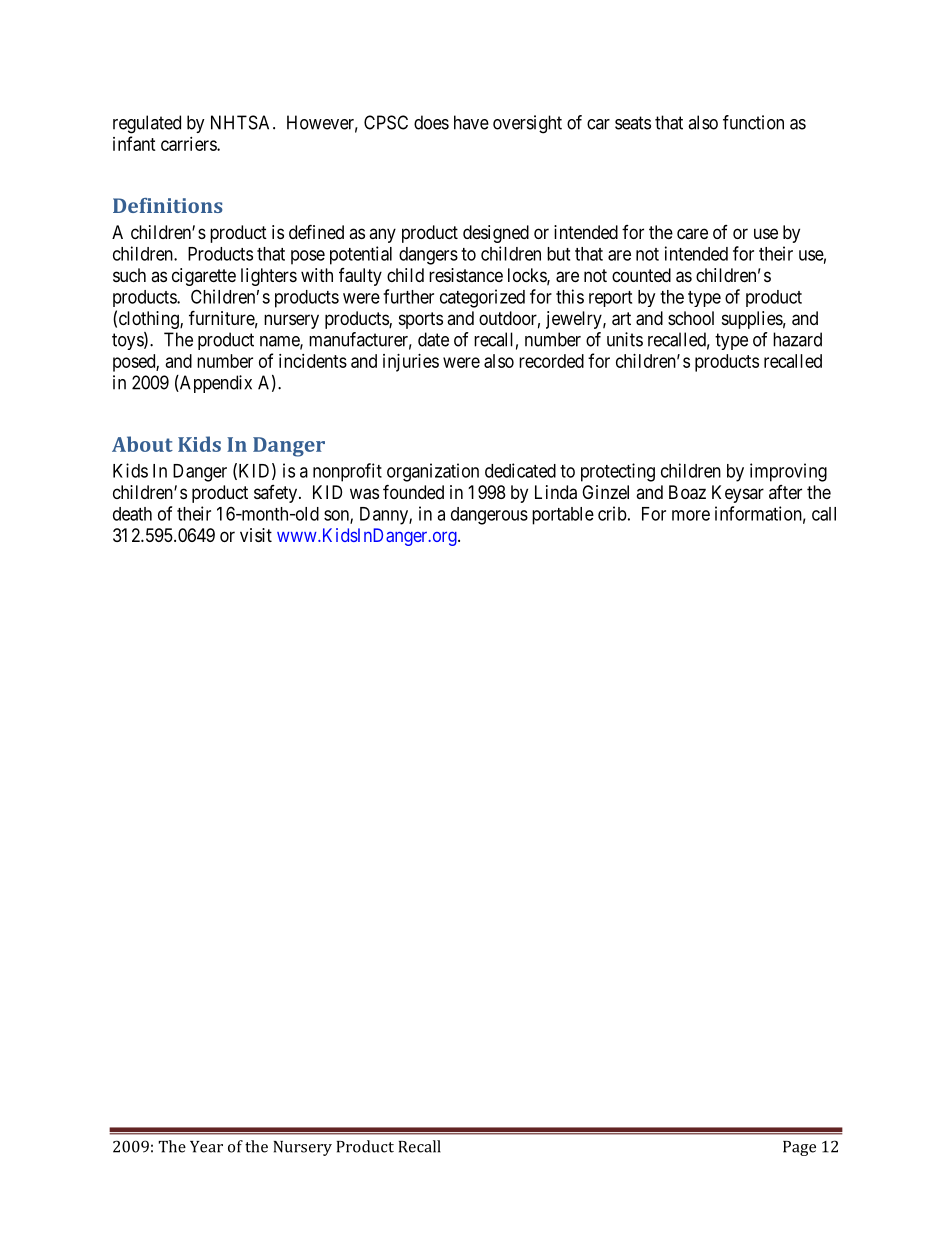 This screenshot has width=952, height=1233. I want to click on Year, so click(206, 1147).
